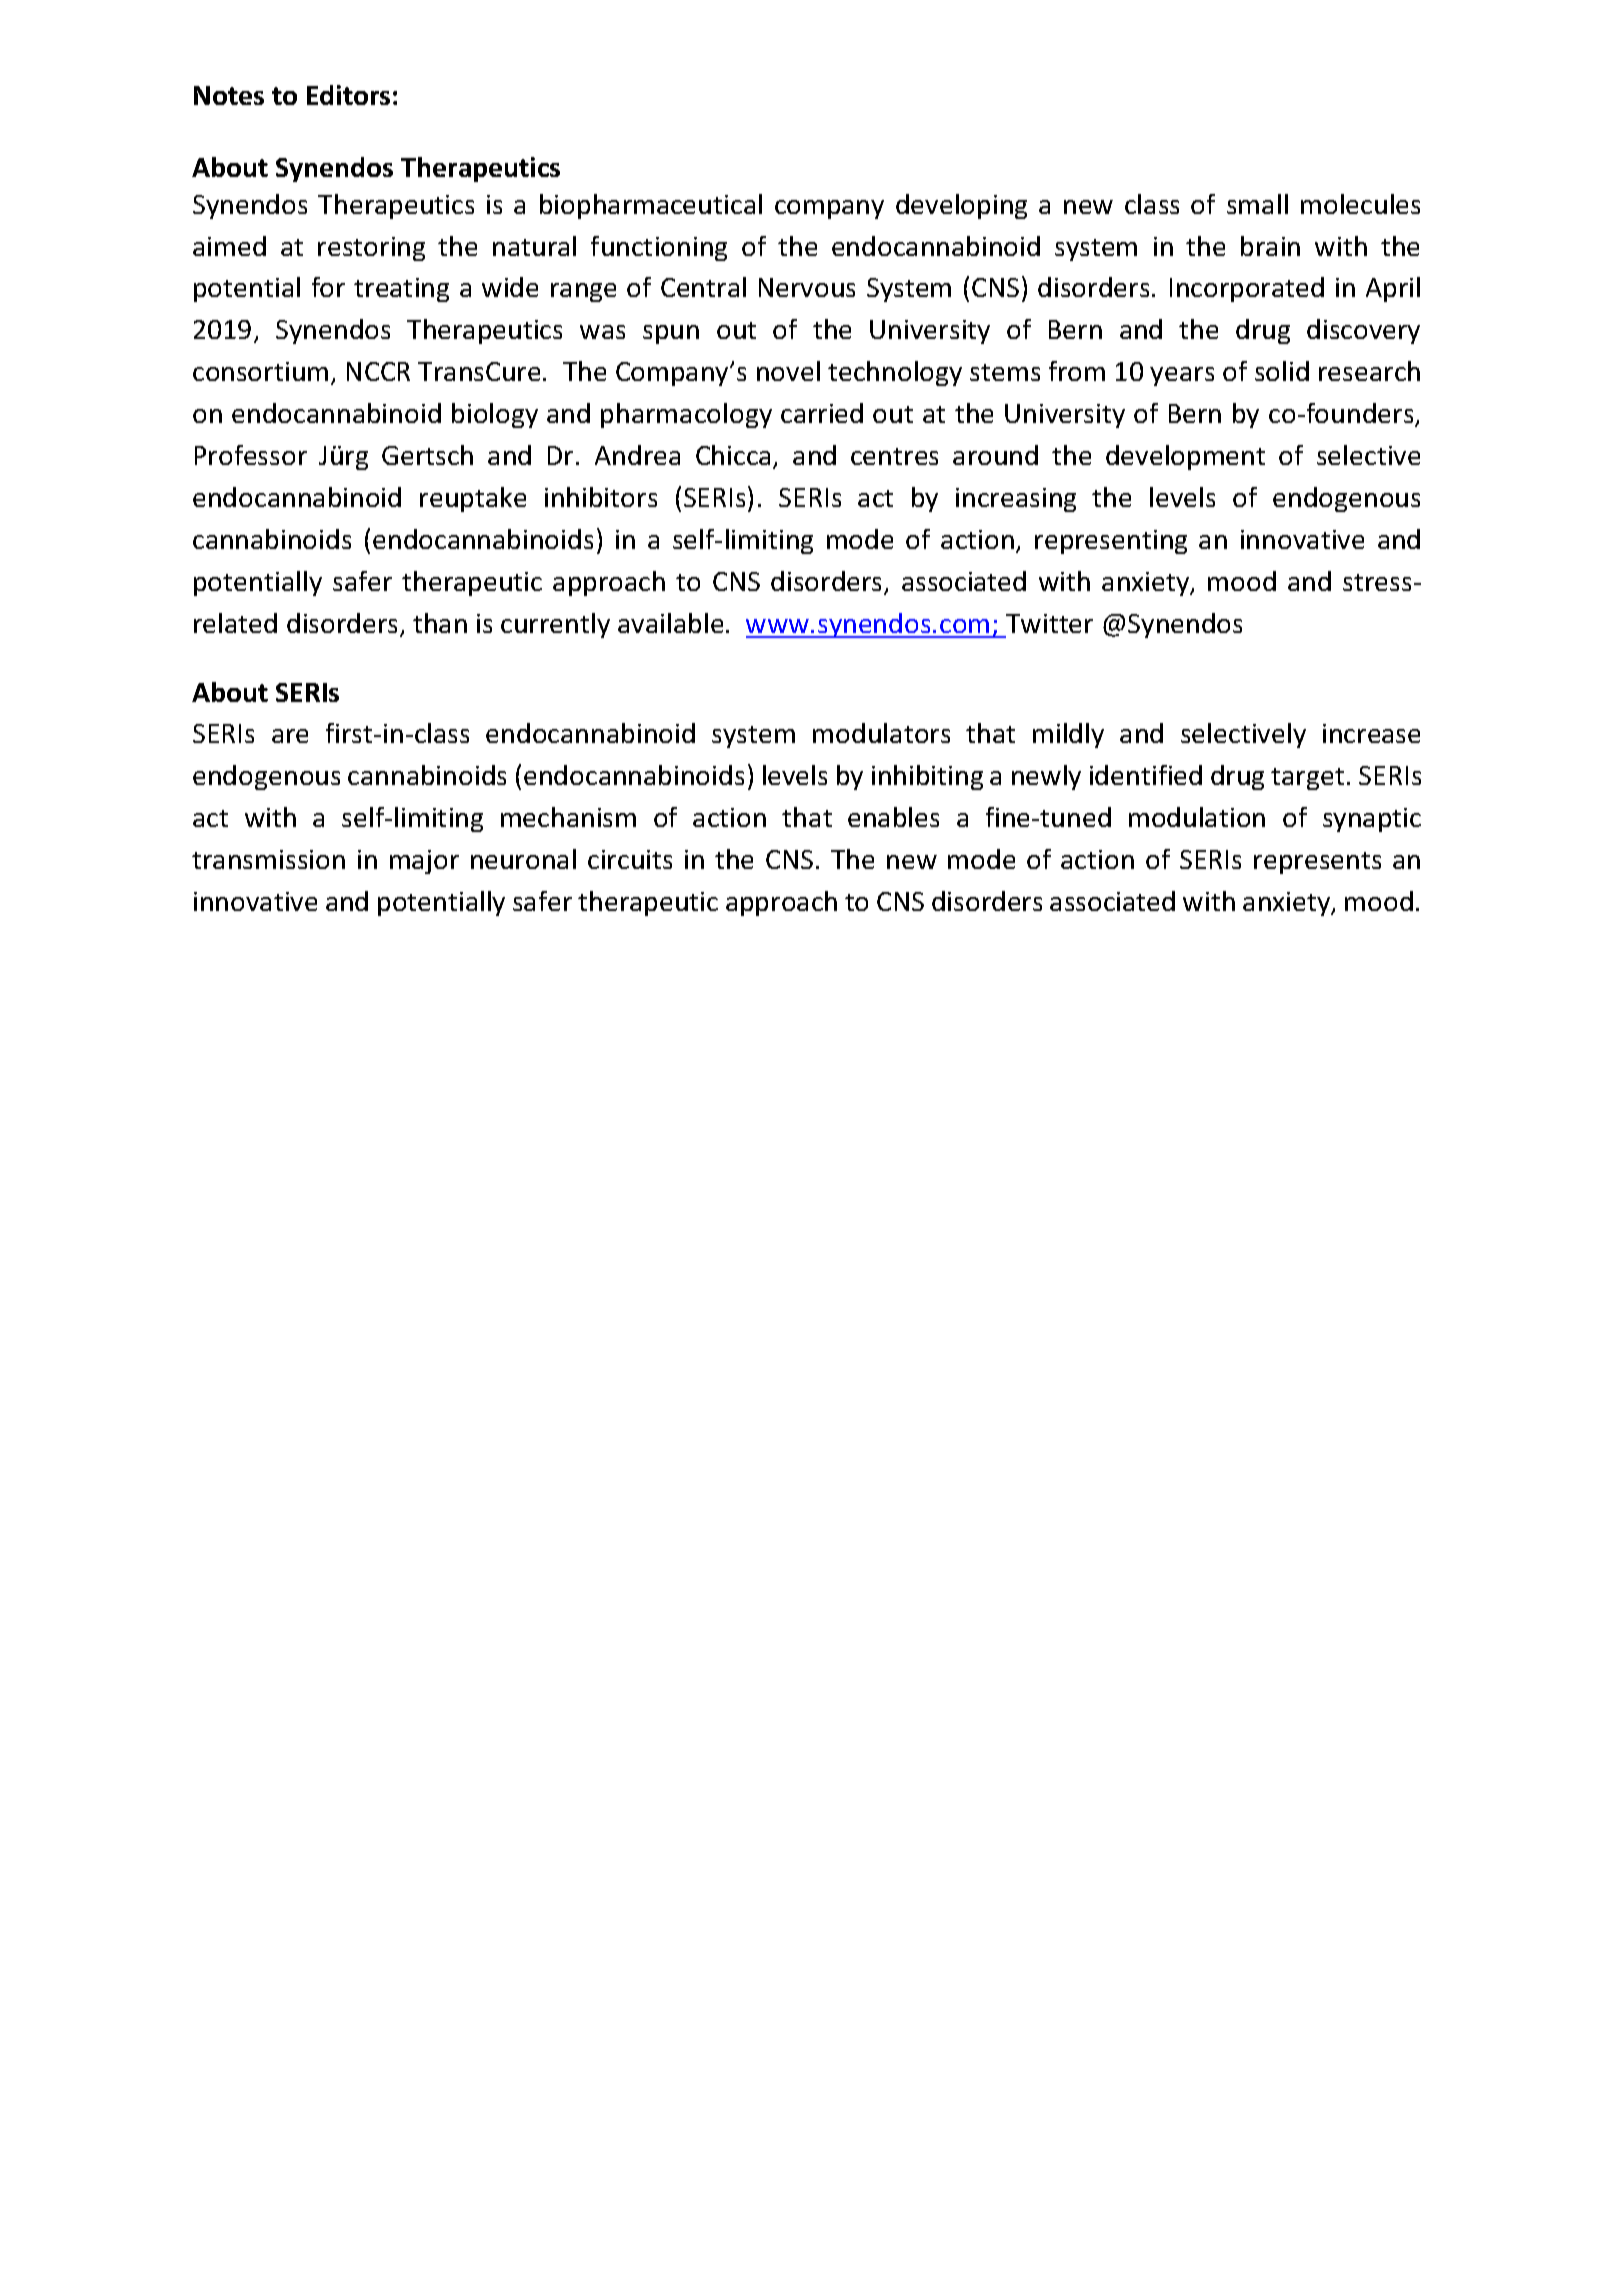  I want to click on Twitter, so click(1049, 623).
